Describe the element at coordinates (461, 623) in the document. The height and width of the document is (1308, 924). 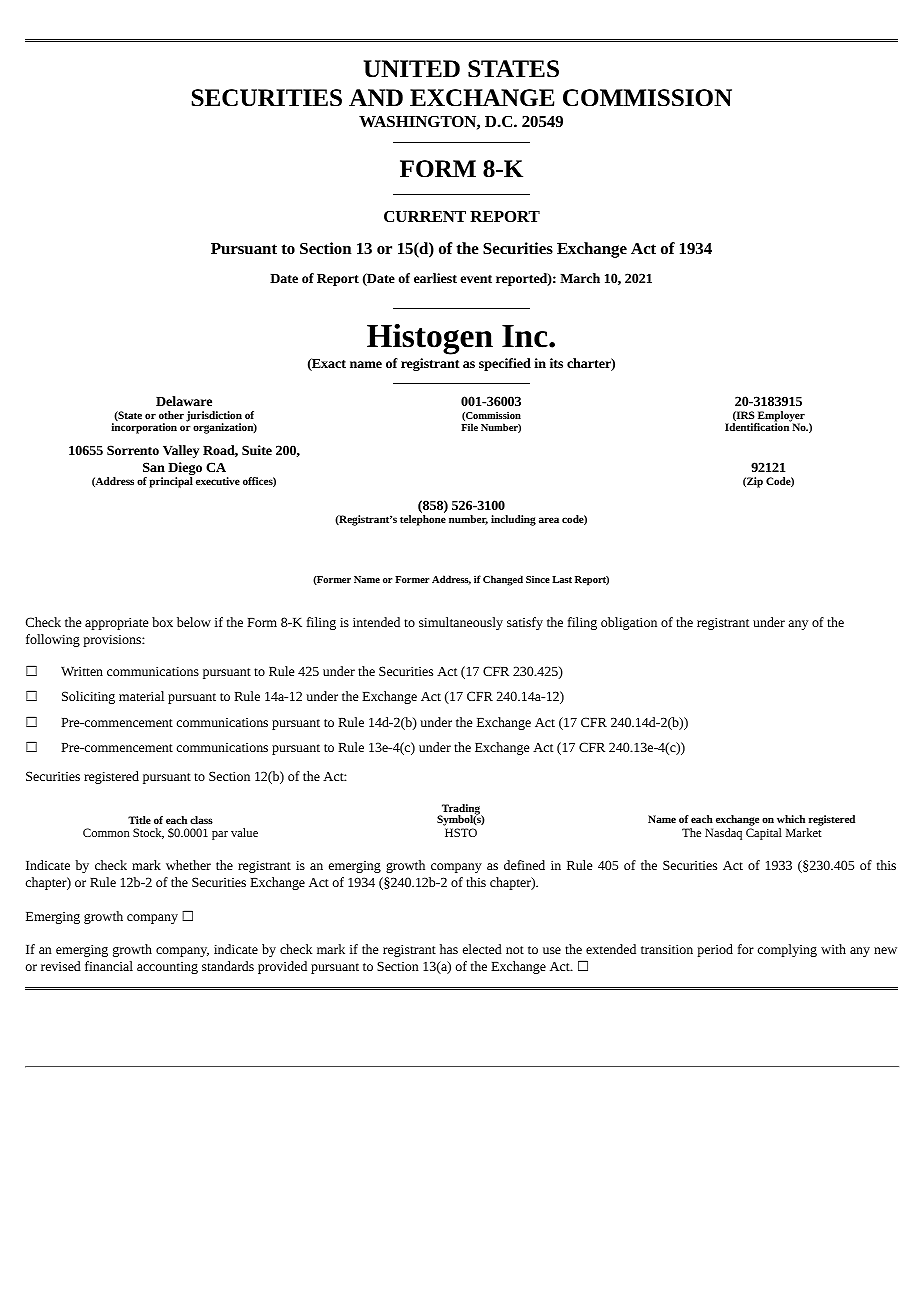
I see `simultaneously` at that location.
